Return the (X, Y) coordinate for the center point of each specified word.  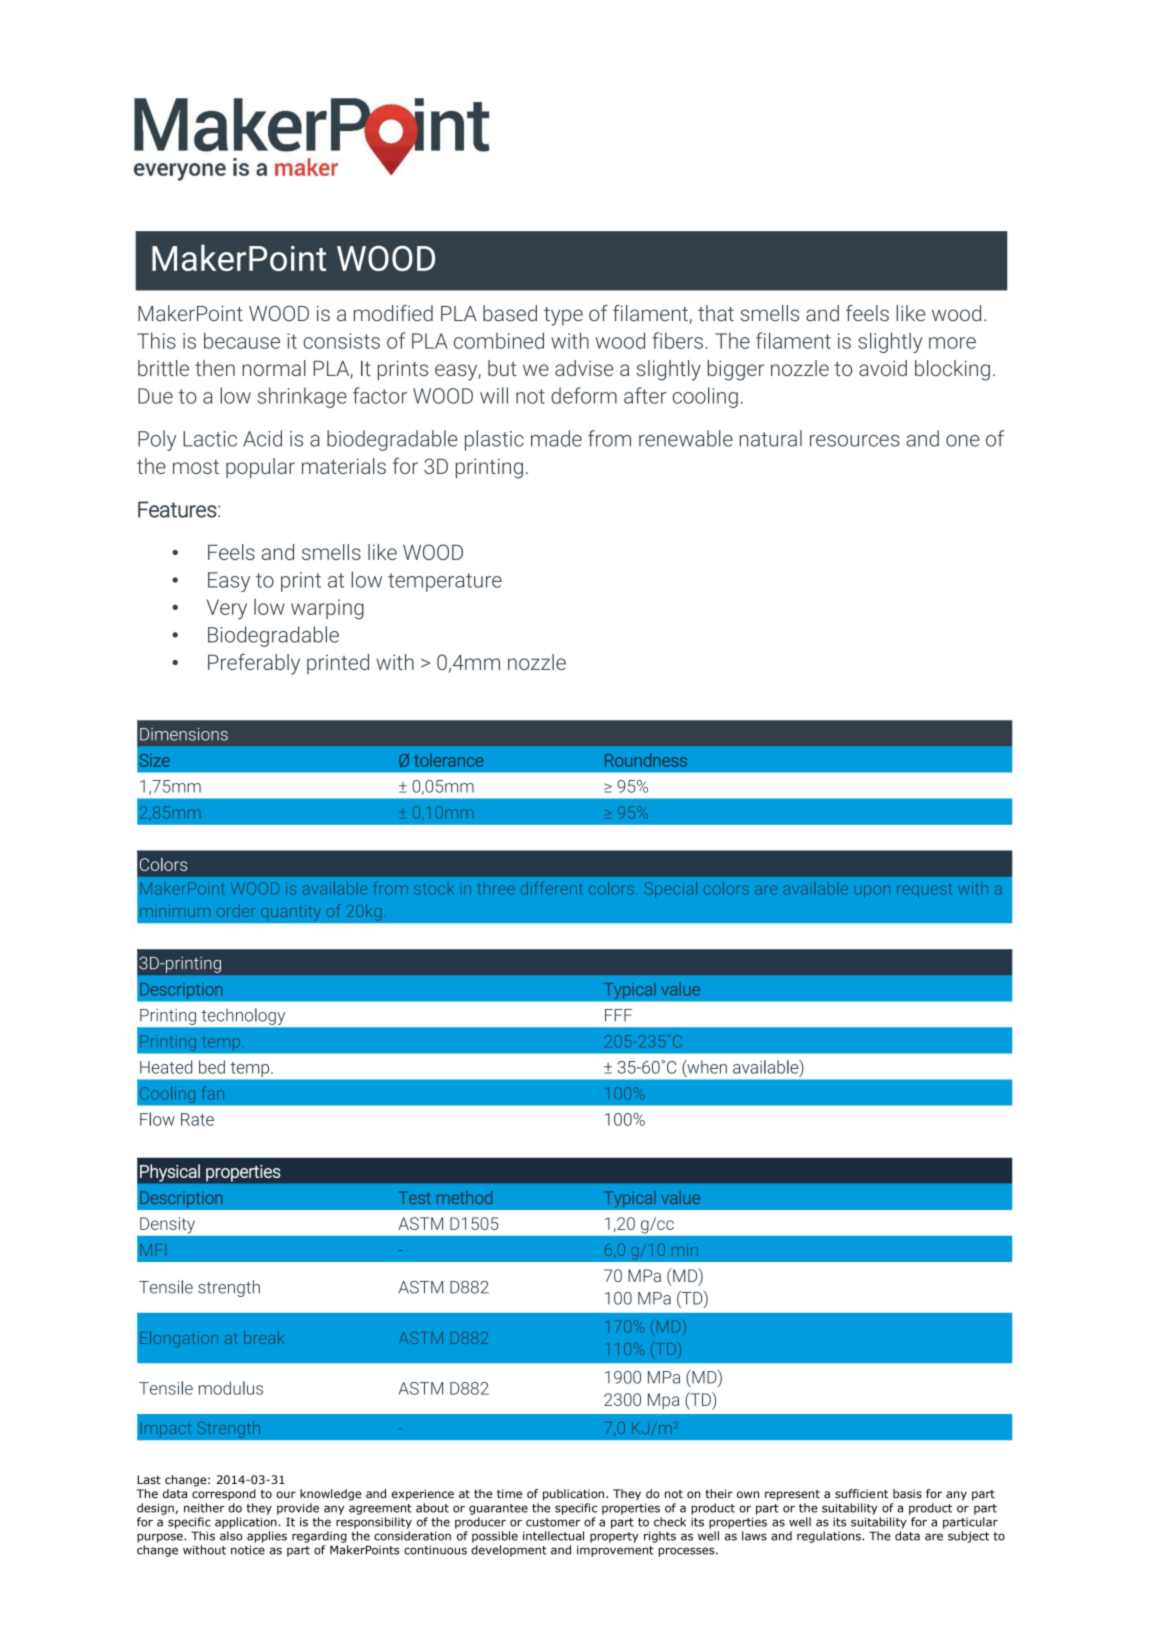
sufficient (861, 1493)
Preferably (254, 664)
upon (872, 891)
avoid (883, 368)
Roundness (646, 760)
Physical (170, 1173)
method (464, 1197)
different (552, 888)
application (246, 1523)
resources (855, 441)
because (242, 340)
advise (584, 368)
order (236, 910)
